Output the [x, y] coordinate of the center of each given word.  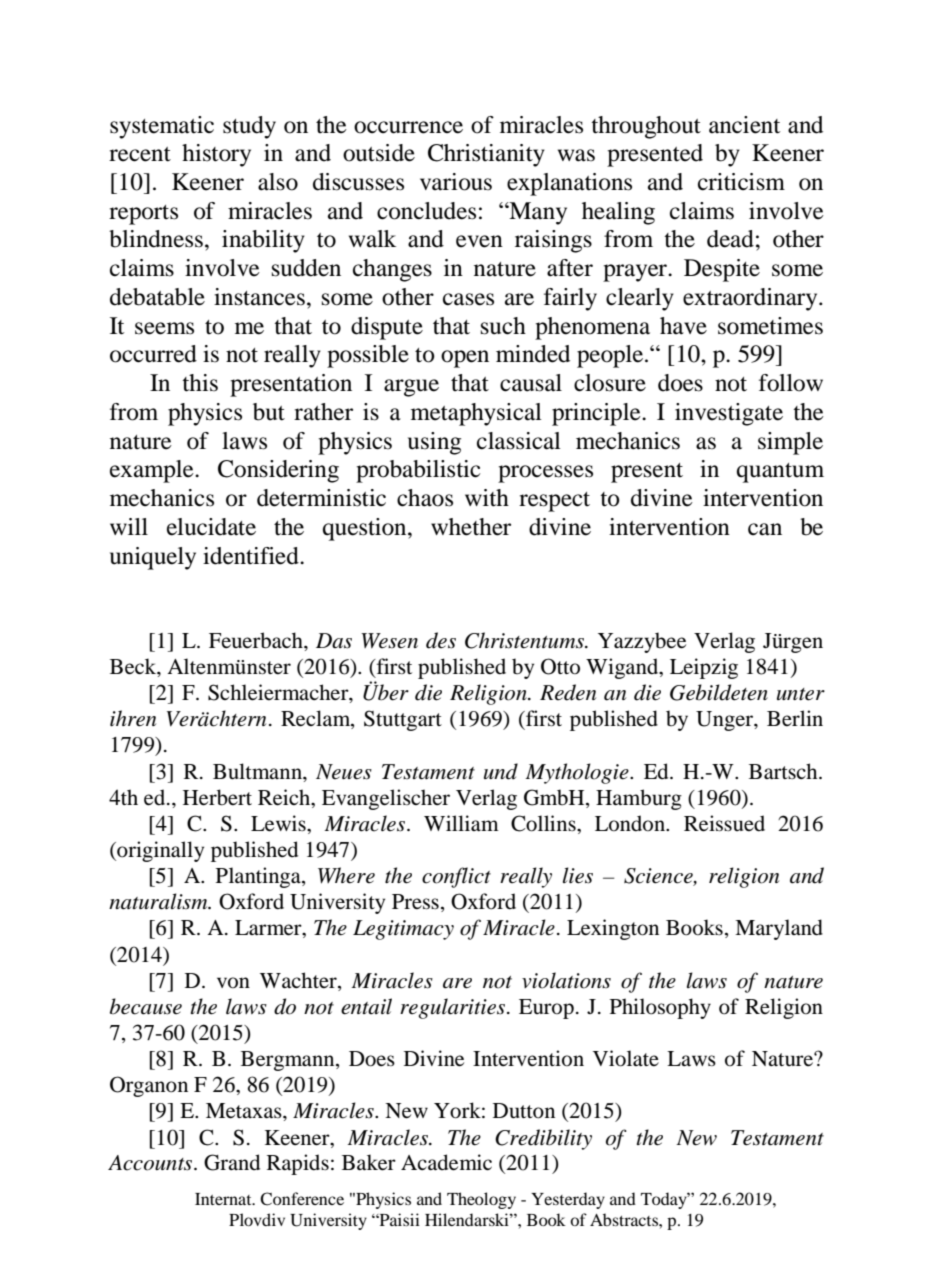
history [216, 155]
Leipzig [704, 668]
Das [334, 641]
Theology [481, 1200]
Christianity [486, 155]
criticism [741, 182]
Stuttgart [403, 720]
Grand [232, 1162]
